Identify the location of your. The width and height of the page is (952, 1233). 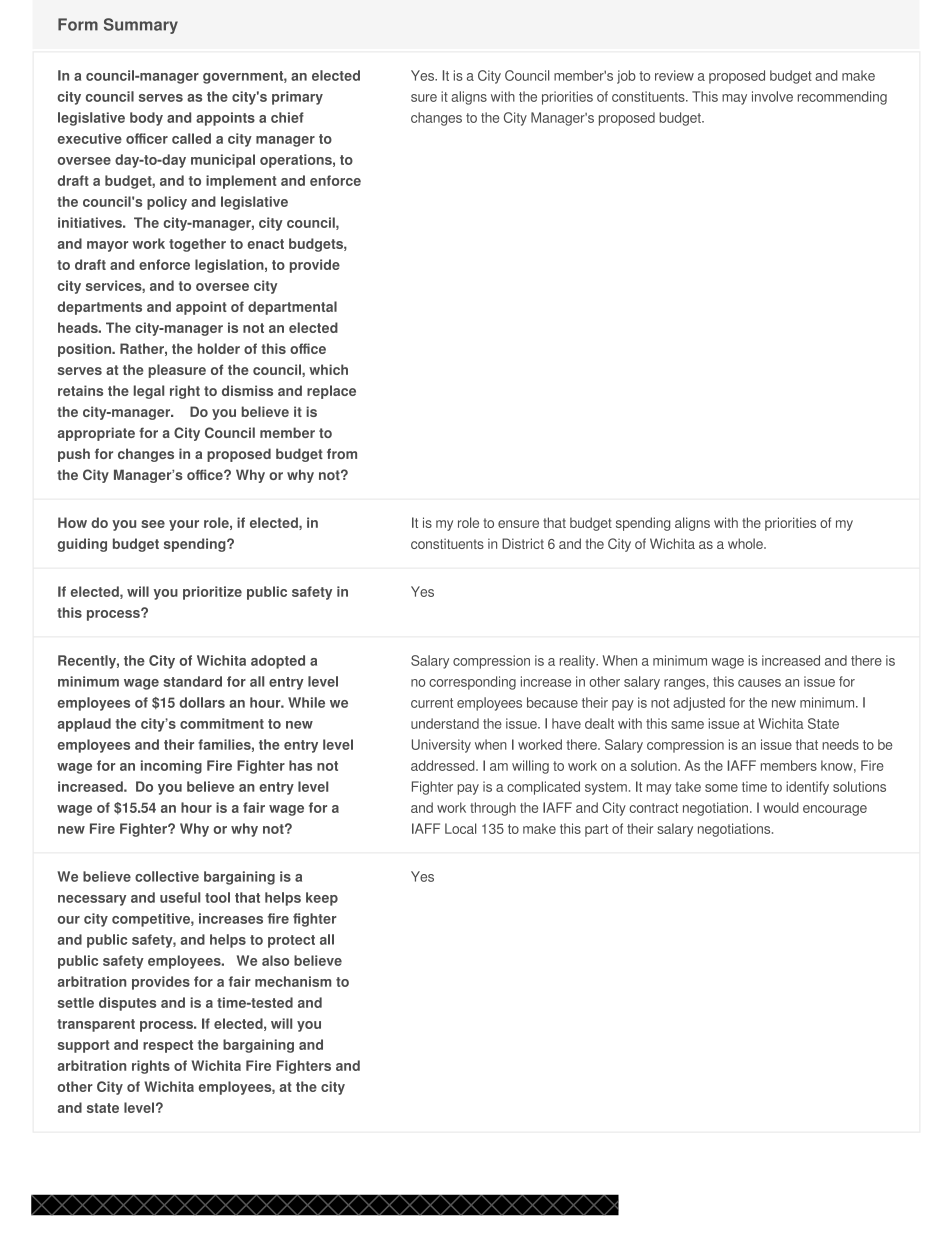
(184, 525).
